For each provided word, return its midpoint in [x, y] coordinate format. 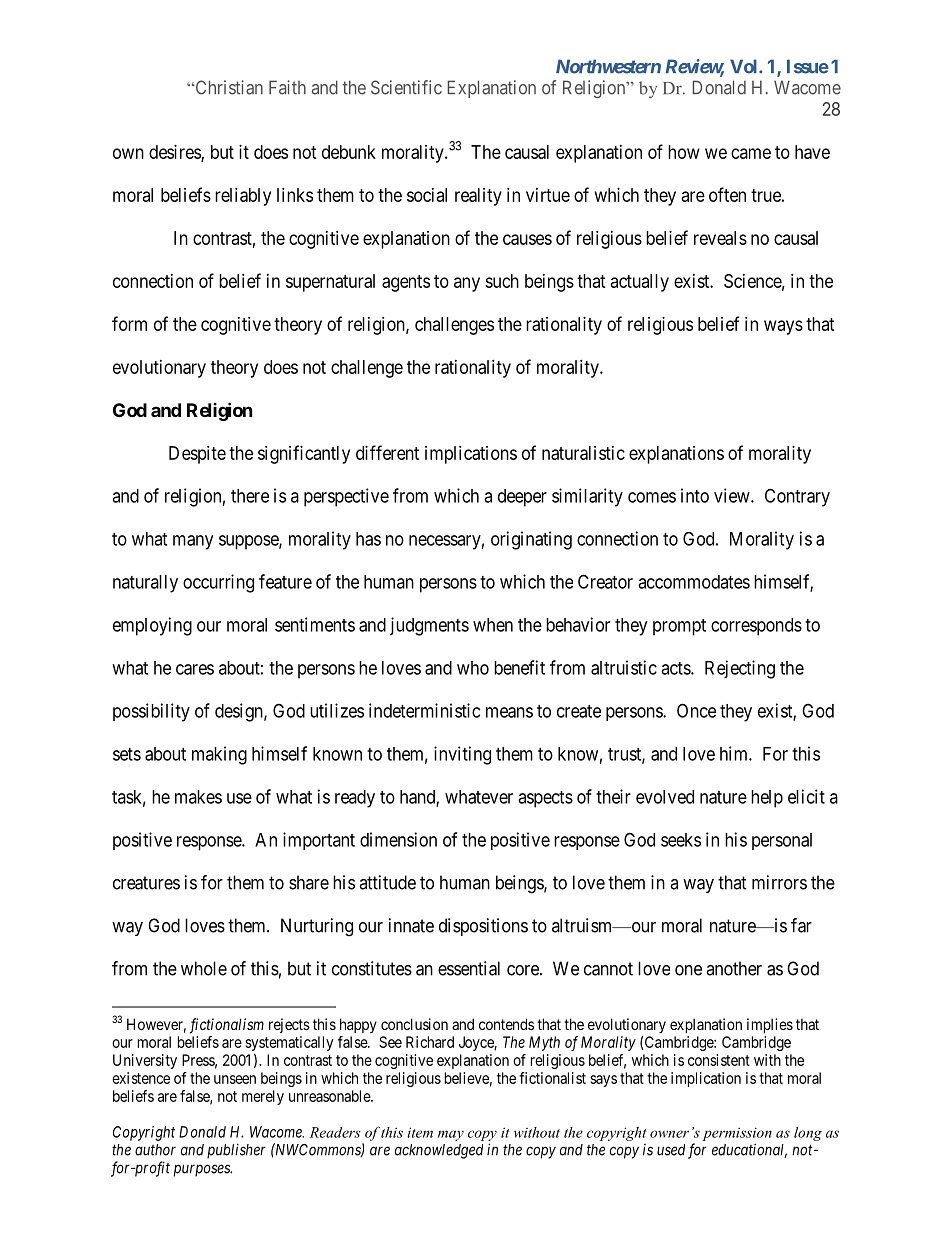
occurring [218, 583]
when [493, 625]
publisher [236, 1151]
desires [175, 153]
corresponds [756, 627]
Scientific [406, 87]
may [451, 1135]
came [751, 153]
